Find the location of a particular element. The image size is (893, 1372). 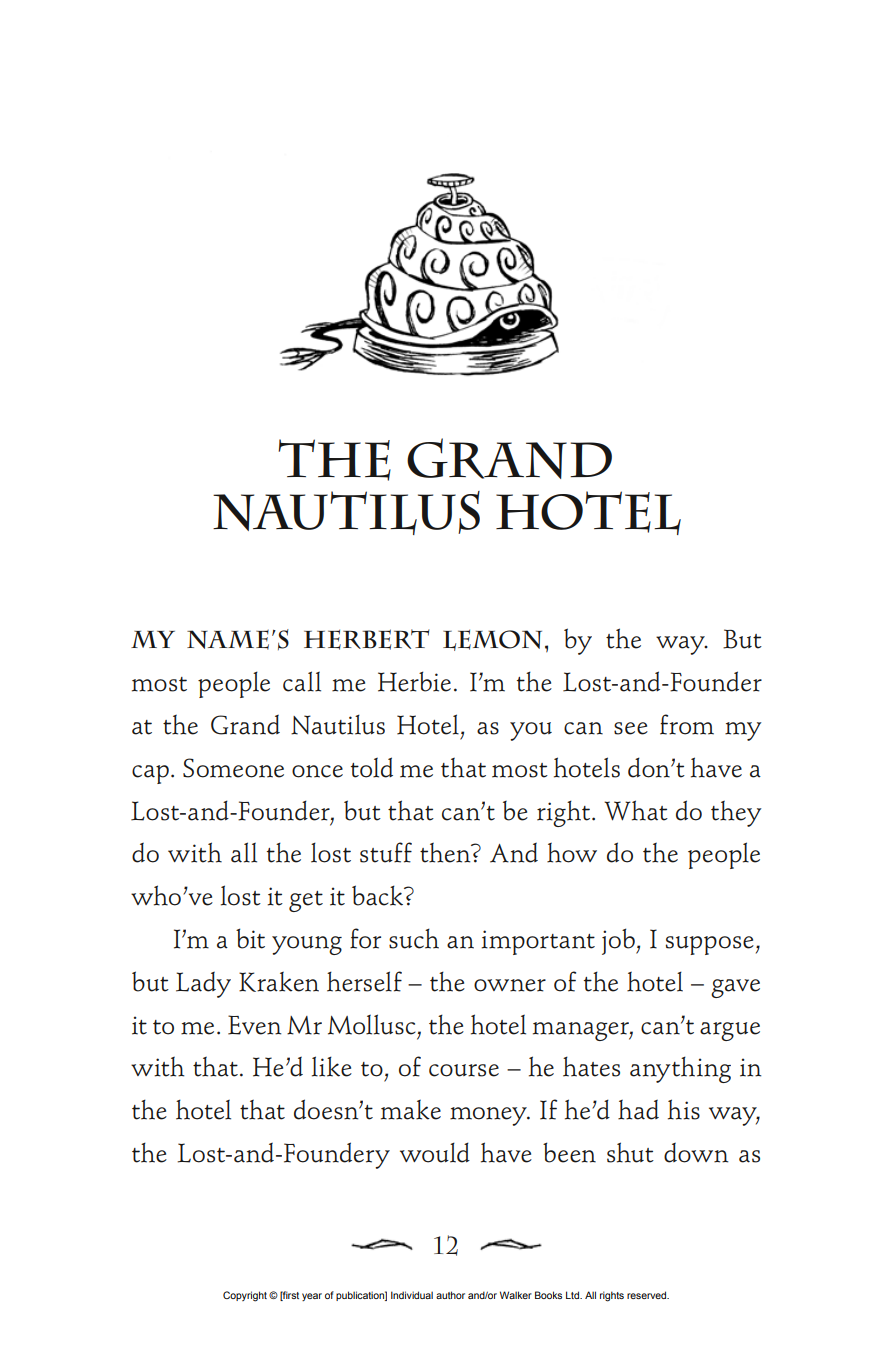

like is located at coordinates (332, 1066).
